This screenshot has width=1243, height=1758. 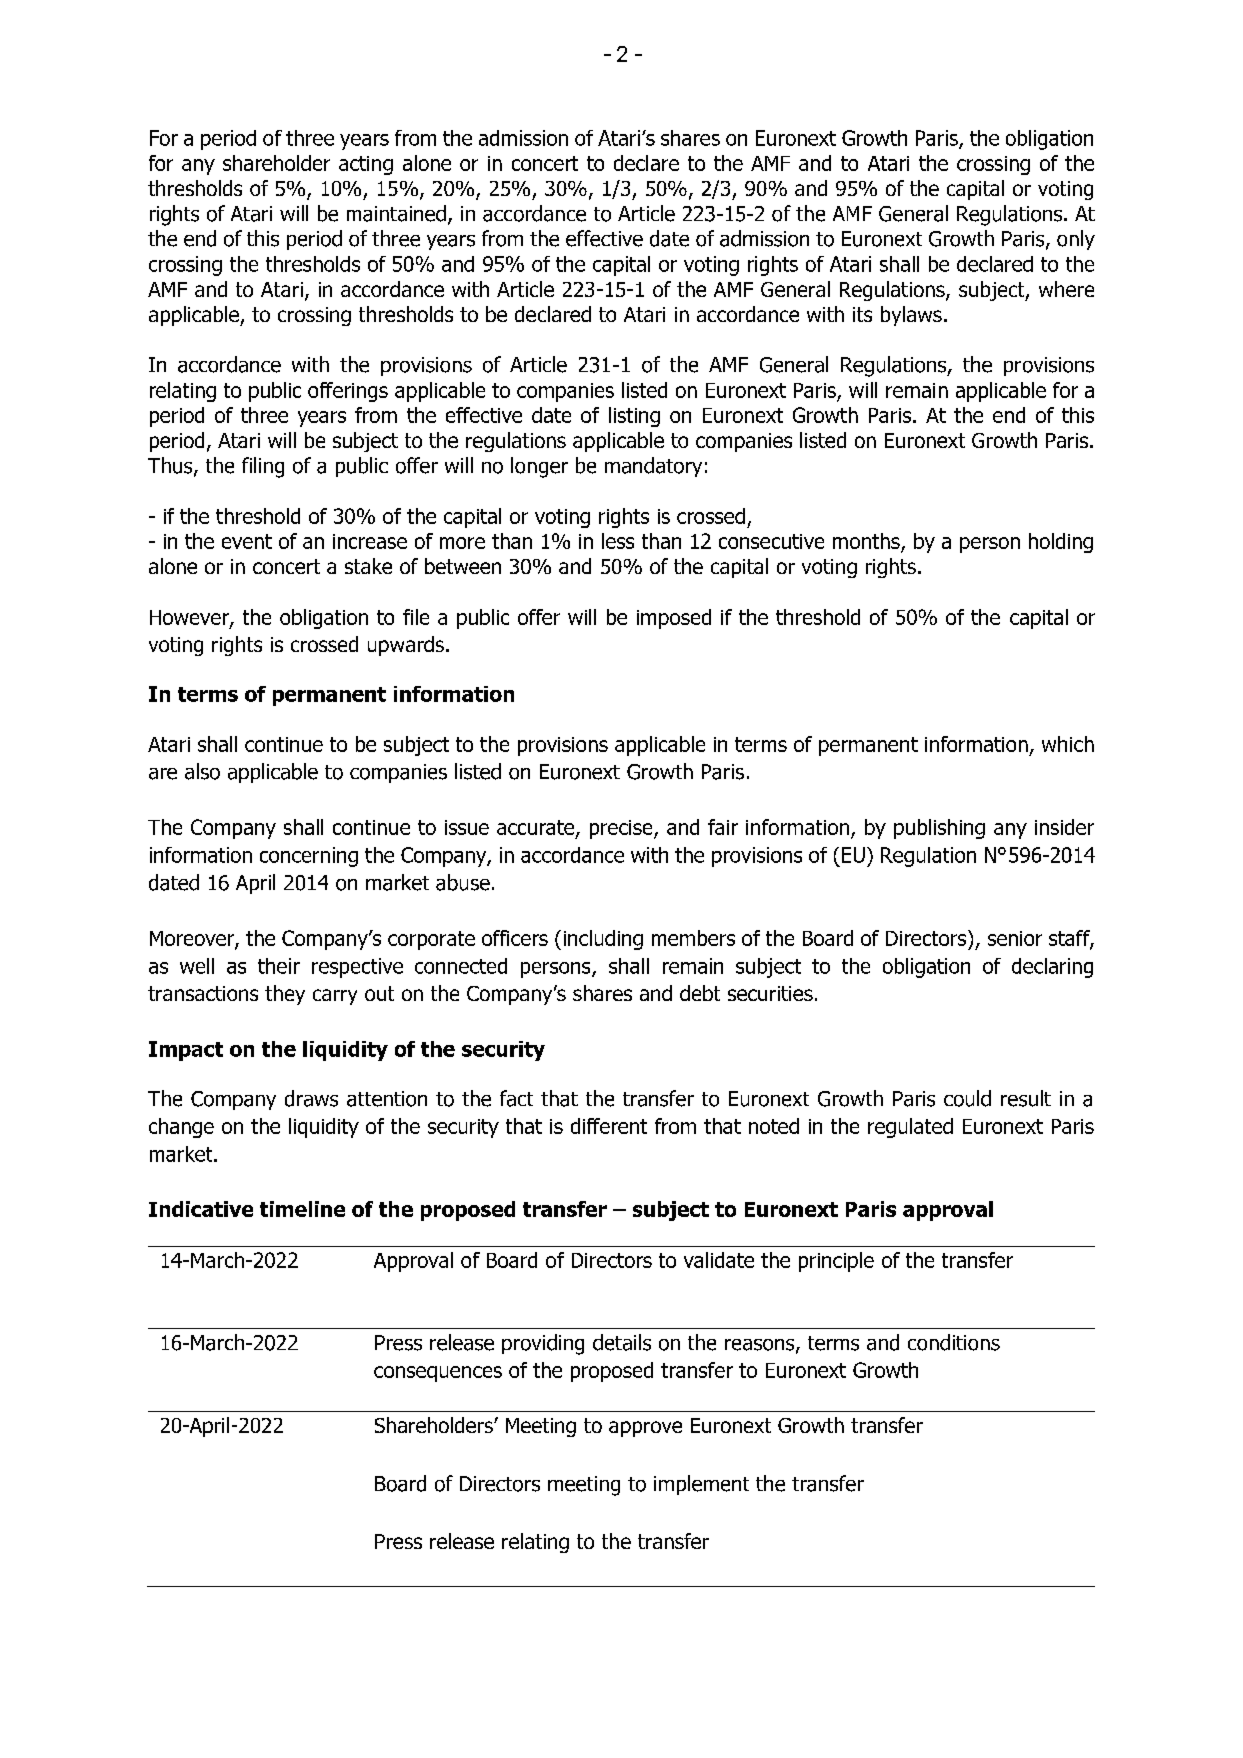 What do you see at coordinates (1076, 240) in the screenshot?
I see `only` at bounding box center [1076, 240].
